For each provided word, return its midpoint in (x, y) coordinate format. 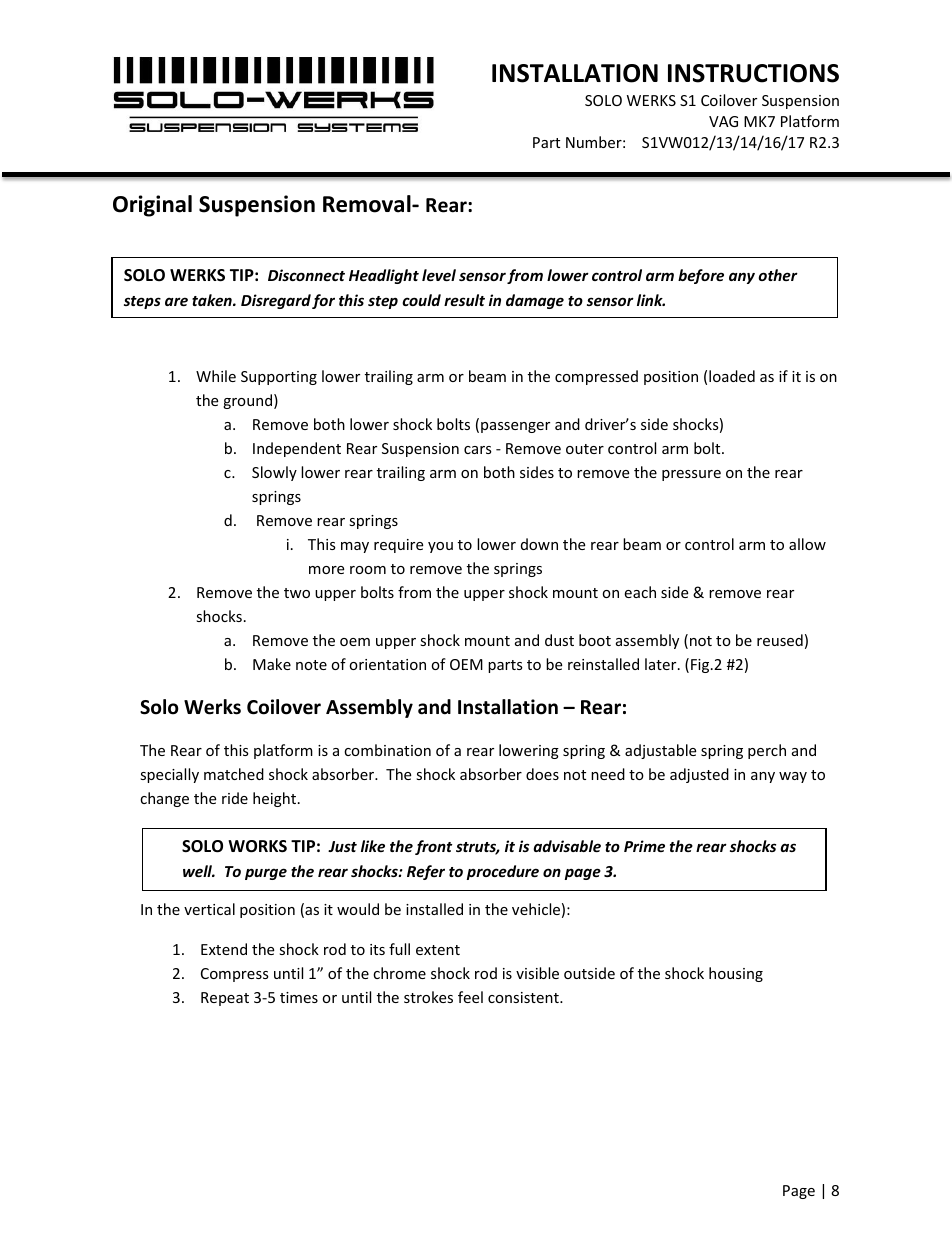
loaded (732, 376)
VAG (723, 121)
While (216, 376)
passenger (515, 427)
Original (152, 206)
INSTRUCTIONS (753, 73)
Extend (224, 949)
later (662, 664)
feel (470, 997)
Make (272, 664)
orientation (387, 664)
